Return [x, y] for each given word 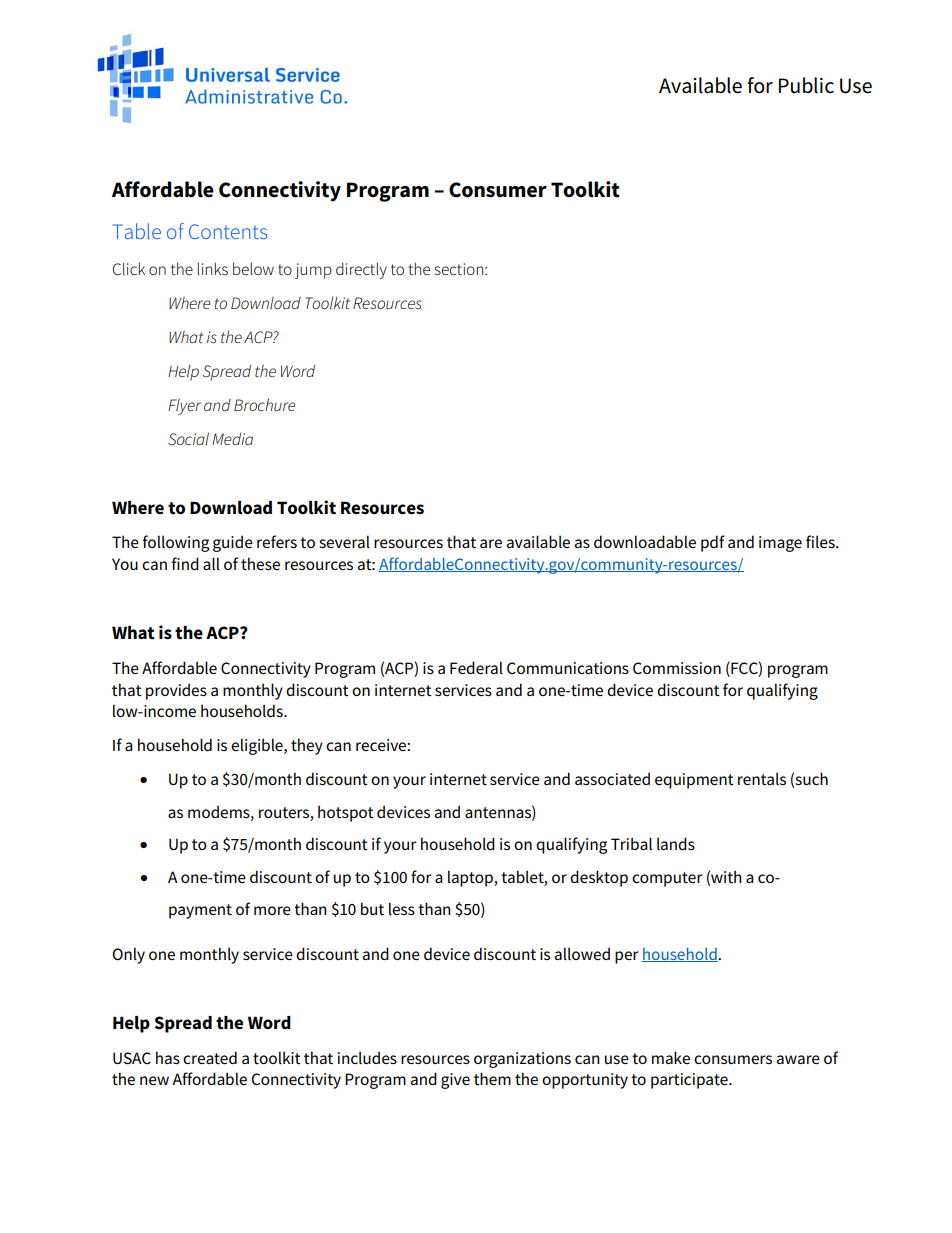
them [492, 1079]
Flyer [184, 407]
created [210, 1057]
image [780, 544]
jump [313, 271]
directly [361, 270]
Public [806, 85]
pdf [713, 543]
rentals [762, 779]
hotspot [346, 813]
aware [798, 1059]
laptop [471, 878]
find [185, 563]
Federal [476, 667]
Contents [228, 231]
